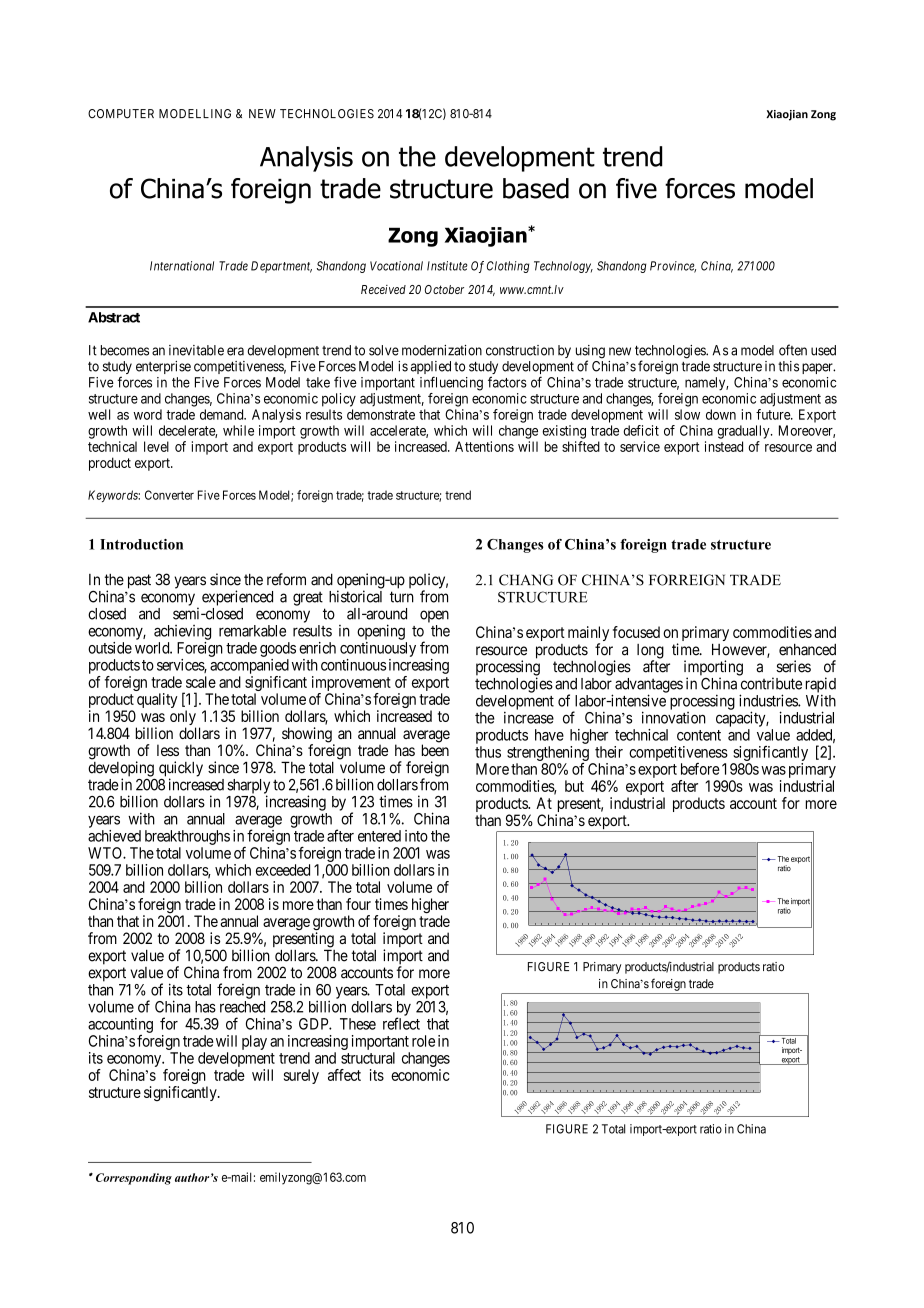 The height and width of the image is (1308, 924). What do you see at coordinates (187, 837) in the image?
I see `breakthroughs` at bounding box center [187, 837].
